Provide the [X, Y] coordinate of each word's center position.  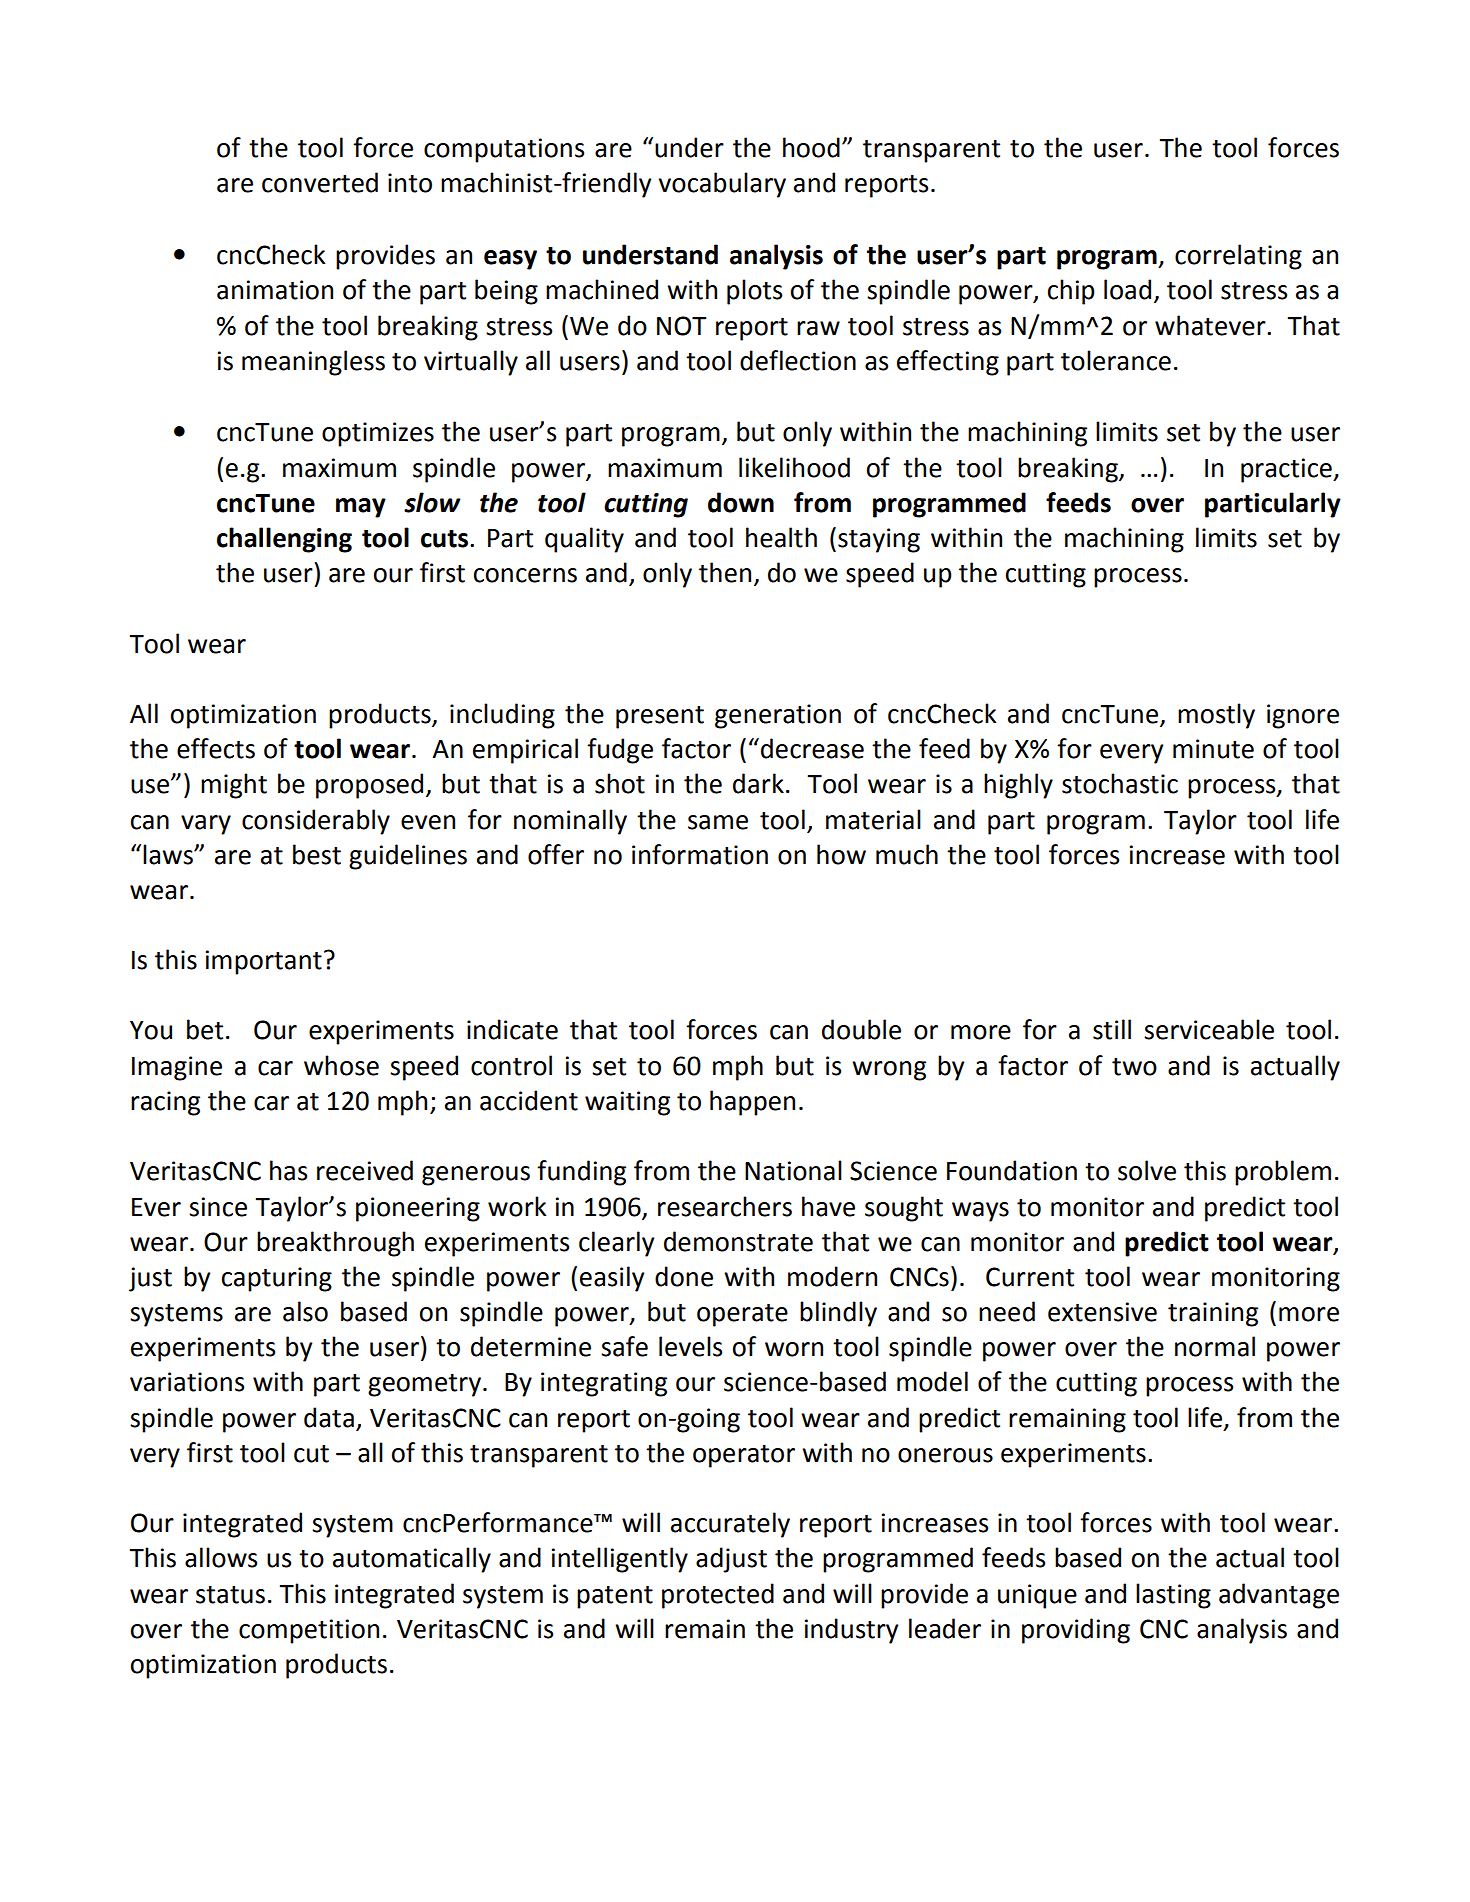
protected [718, 1596]
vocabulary [722, 185]
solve [1147, 1170]
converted [320, 182]
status [230, 1595]
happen [752, 1103]
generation [778, 716]
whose [341, 1065]
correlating [1238, 257]
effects [216, 748]
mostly [1216, 716]
